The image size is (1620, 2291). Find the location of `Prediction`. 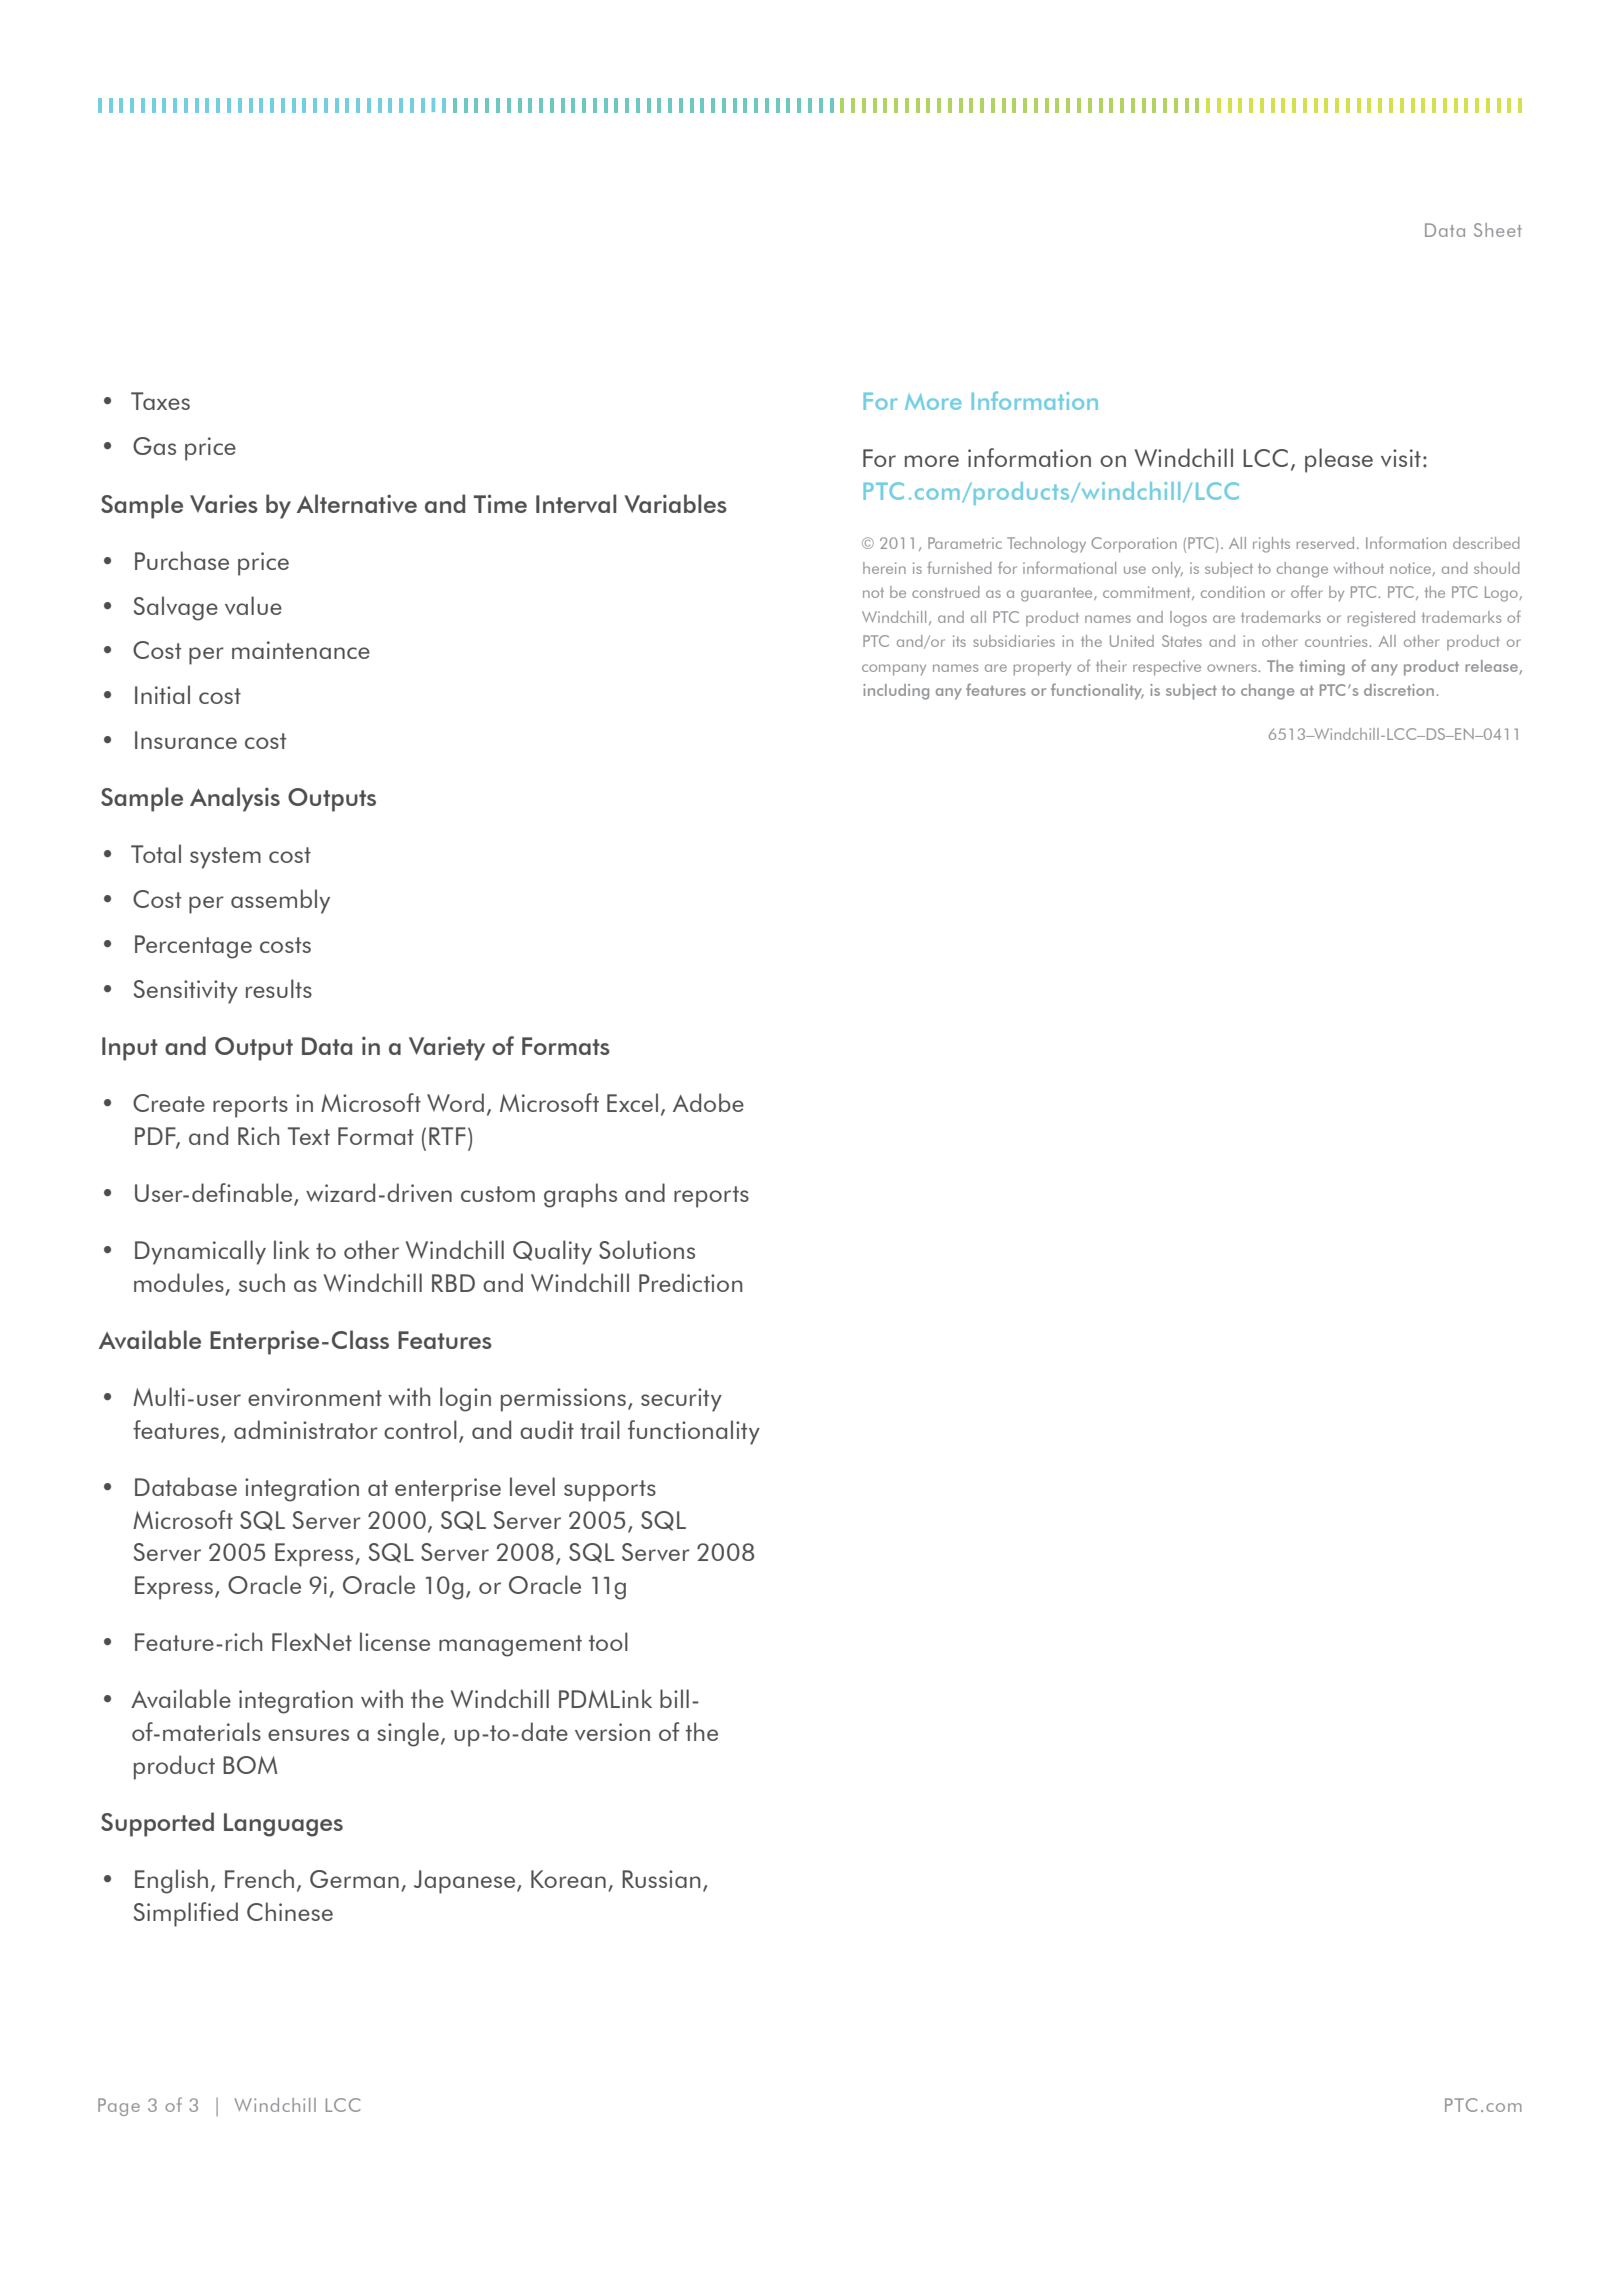

Prediction is located at coordinates (690, 1282).
